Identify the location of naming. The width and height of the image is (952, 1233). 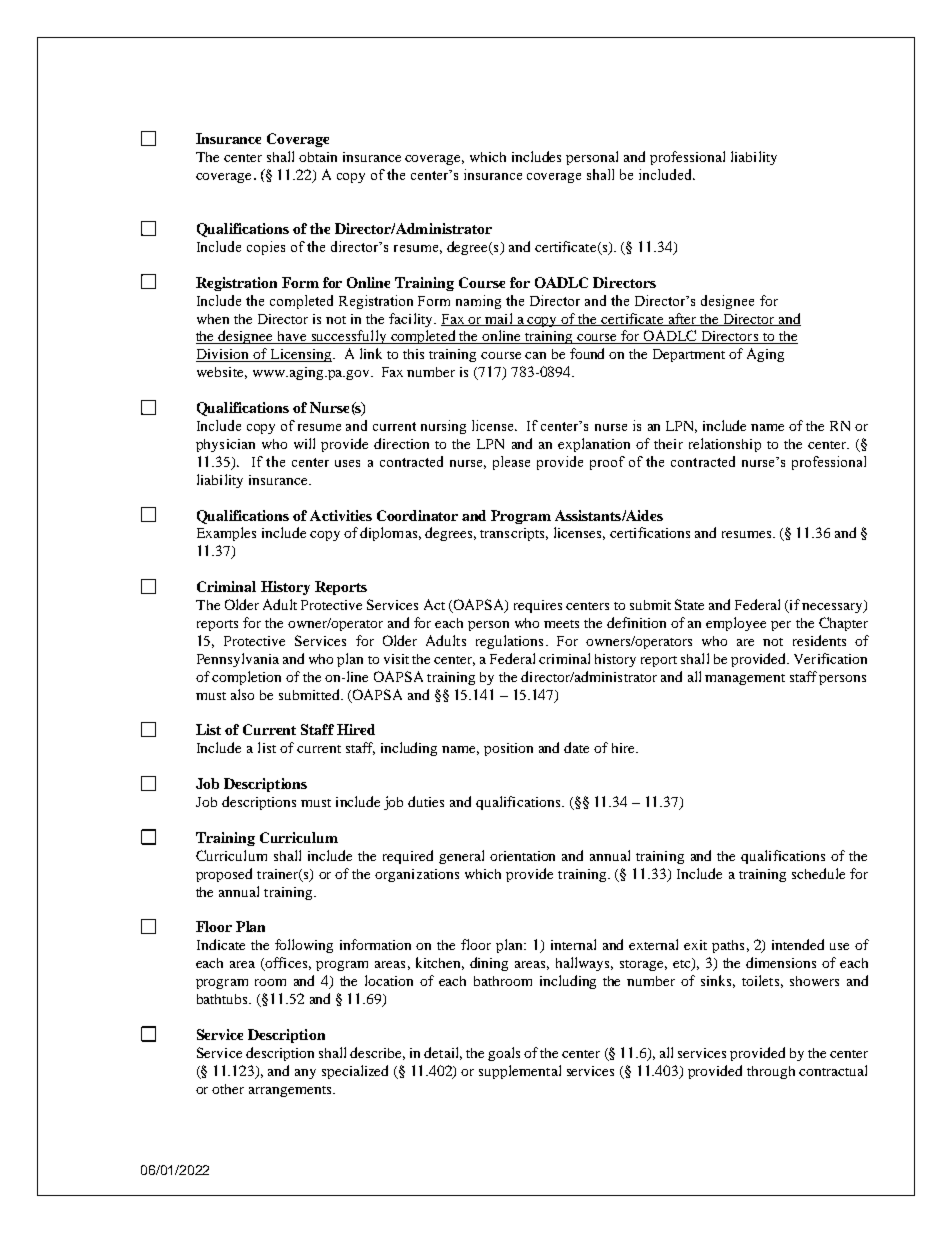
(478, 302).
